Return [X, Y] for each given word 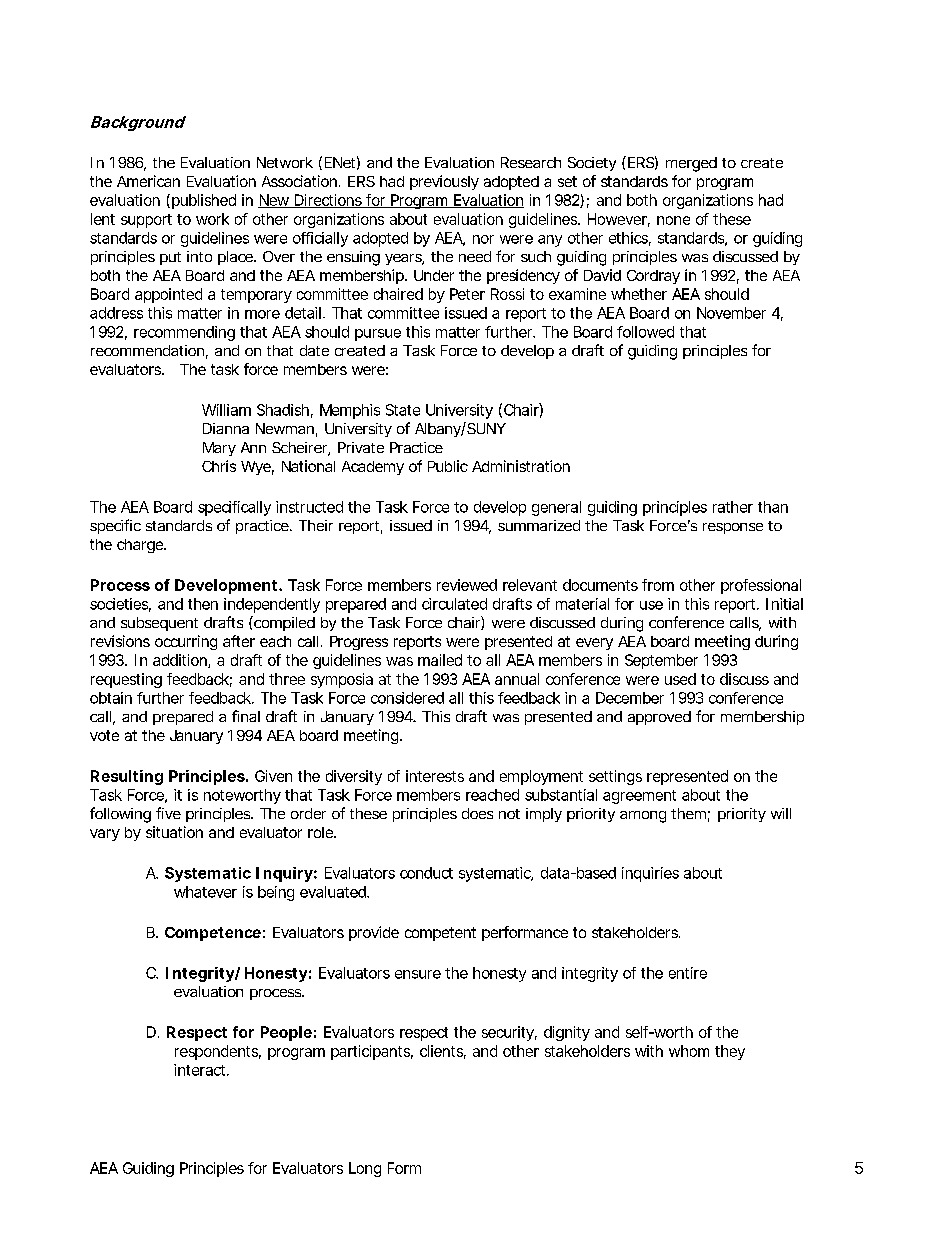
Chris [219, 466]
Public [448, 466]
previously [444, 182]
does [477, 813]
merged [691, 164]
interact [201, 1070]
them [688, 813]
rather [733, 507]
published [204, 201]
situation [174, 832]
